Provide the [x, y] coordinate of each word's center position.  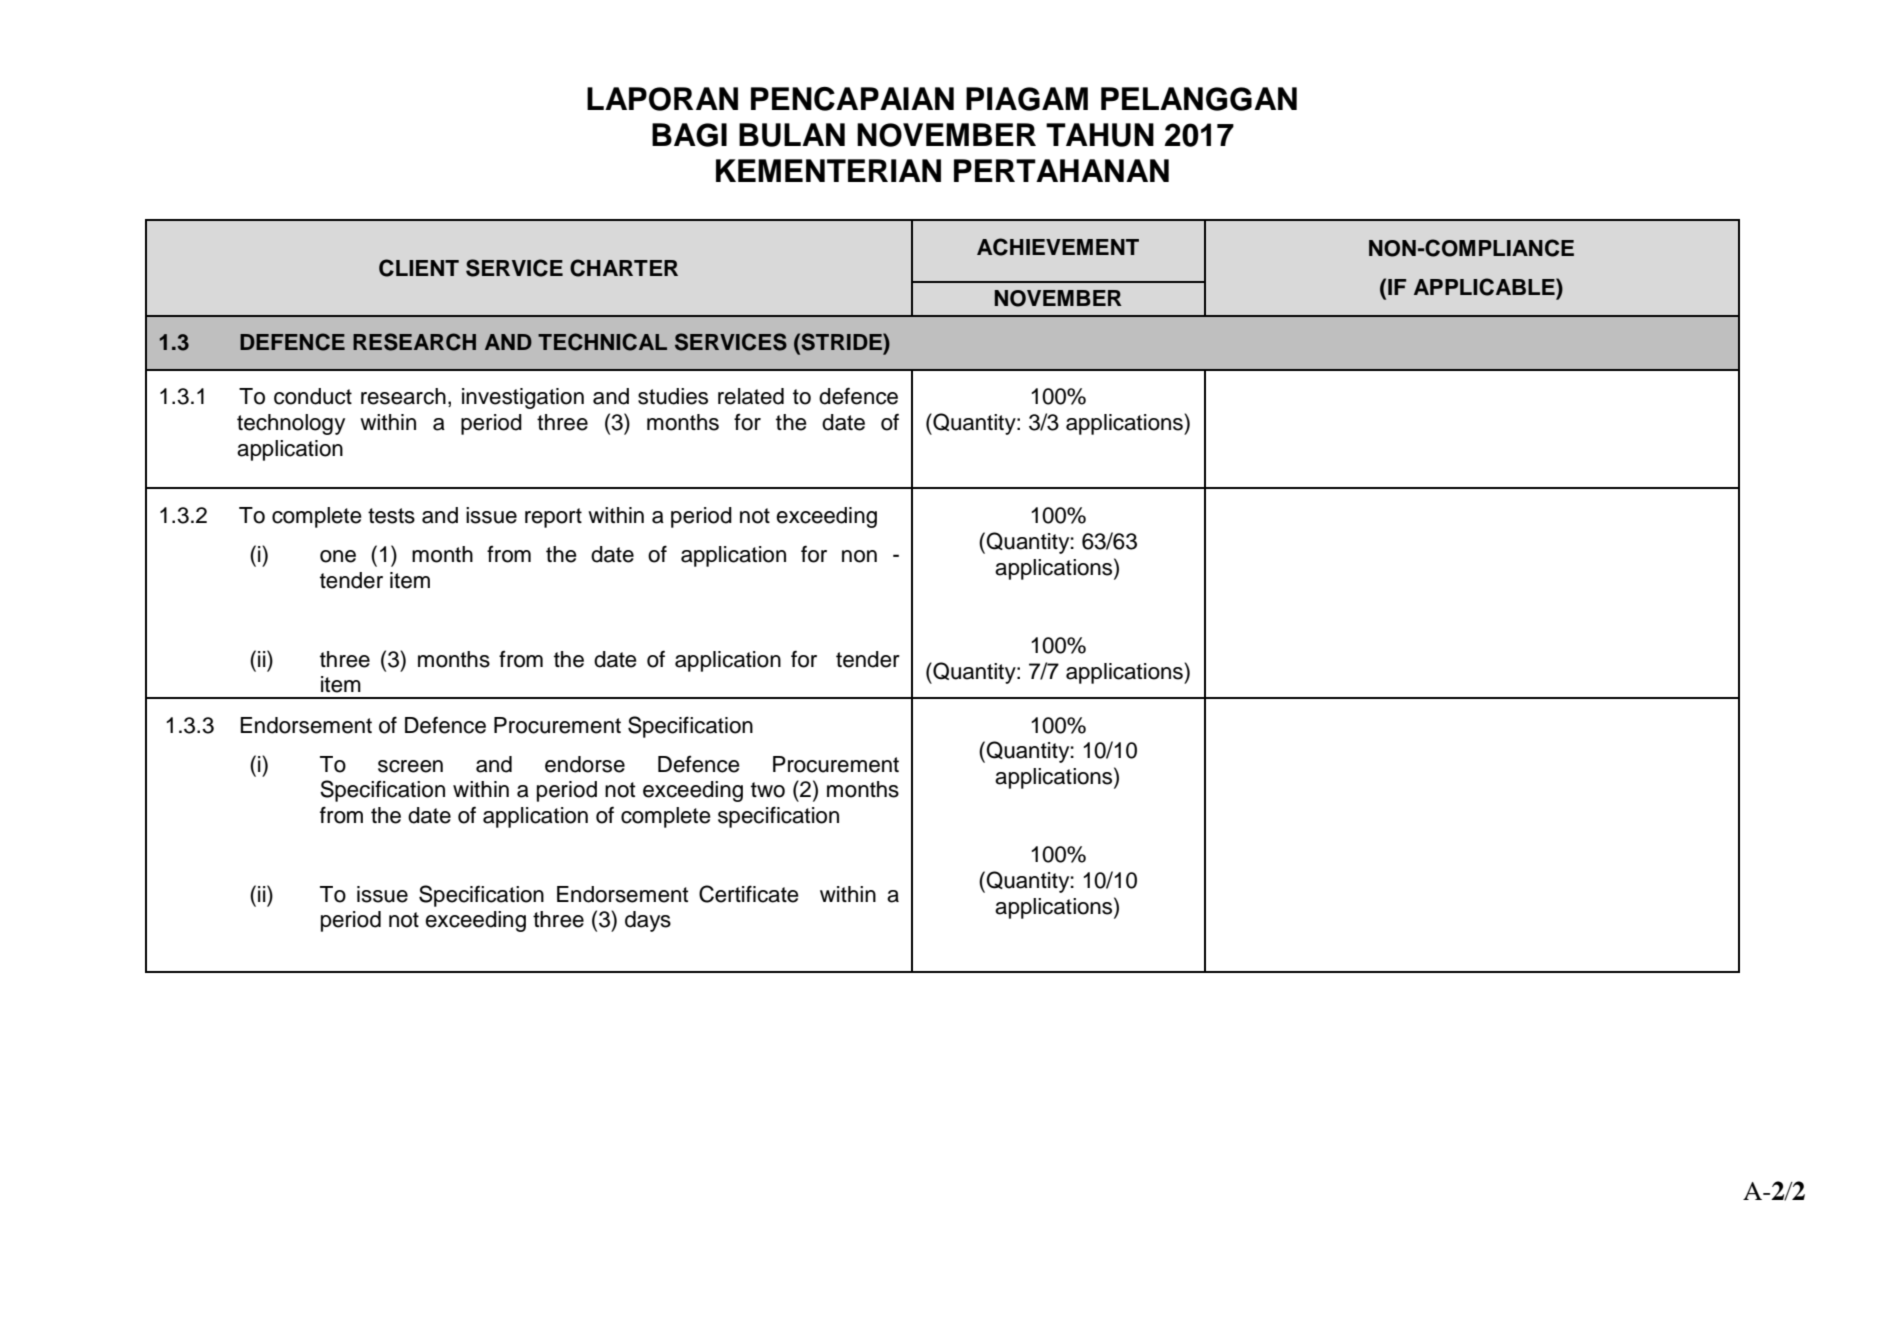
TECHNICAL [602, 342]
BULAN [792, 135]
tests [391, 516]
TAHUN [1100, 135]
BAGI [689, 135]
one [338, 556]
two [768, 790]
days [648, 921]
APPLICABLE [1485, 287]
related [751, 396]
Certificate [749, 894]
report [553, 518]
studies [673, 396]
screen [410, 766]
